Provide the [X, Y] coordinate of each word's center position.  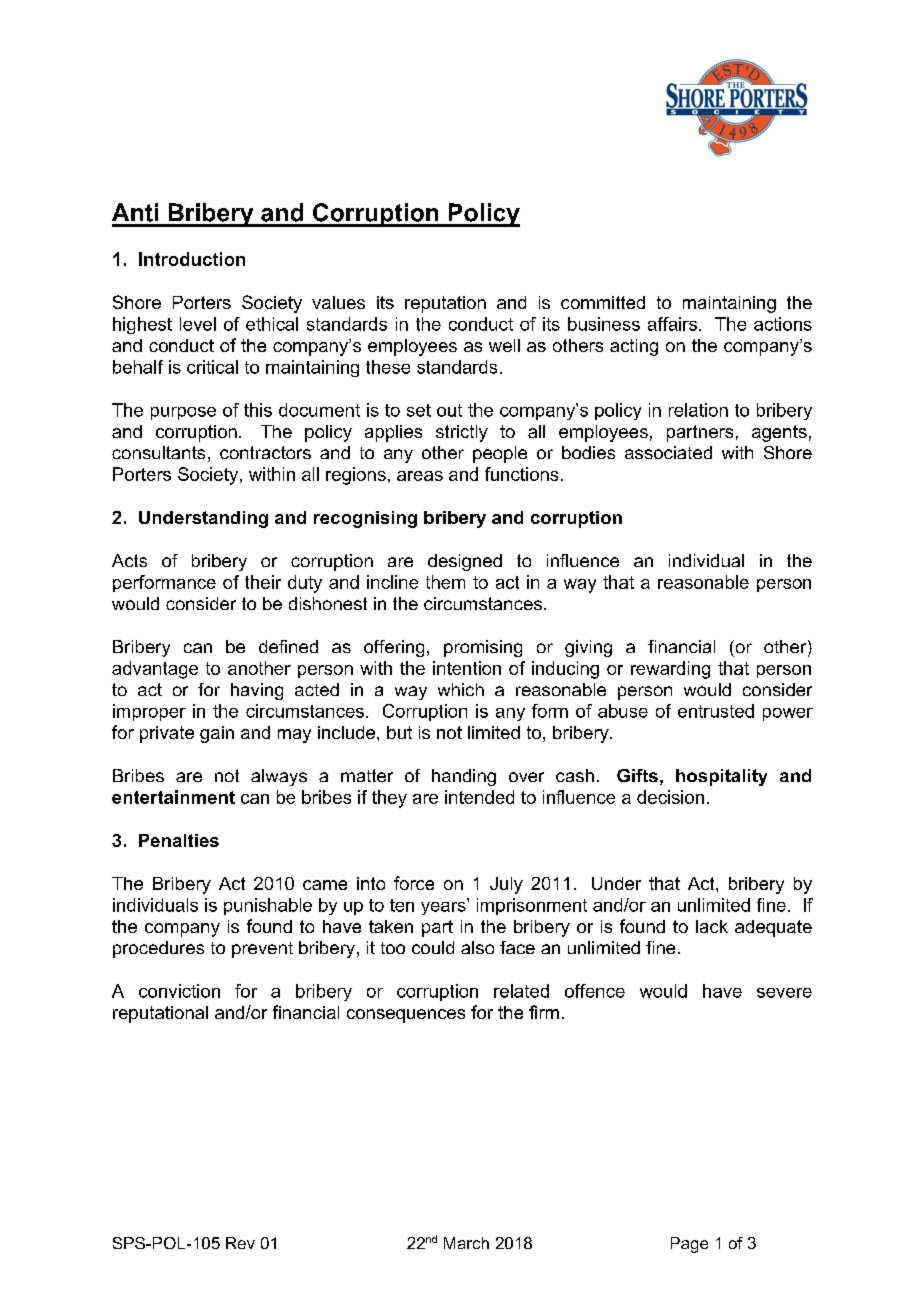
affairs [672, 324]
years [444, 907]
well [504, 345]
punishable [268, 906]
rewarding [670, 670]
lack [712, 926]
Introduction [192, 259]
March [466, 1243]
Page [689, 1245]
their [263, 582]
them [445, 582]
